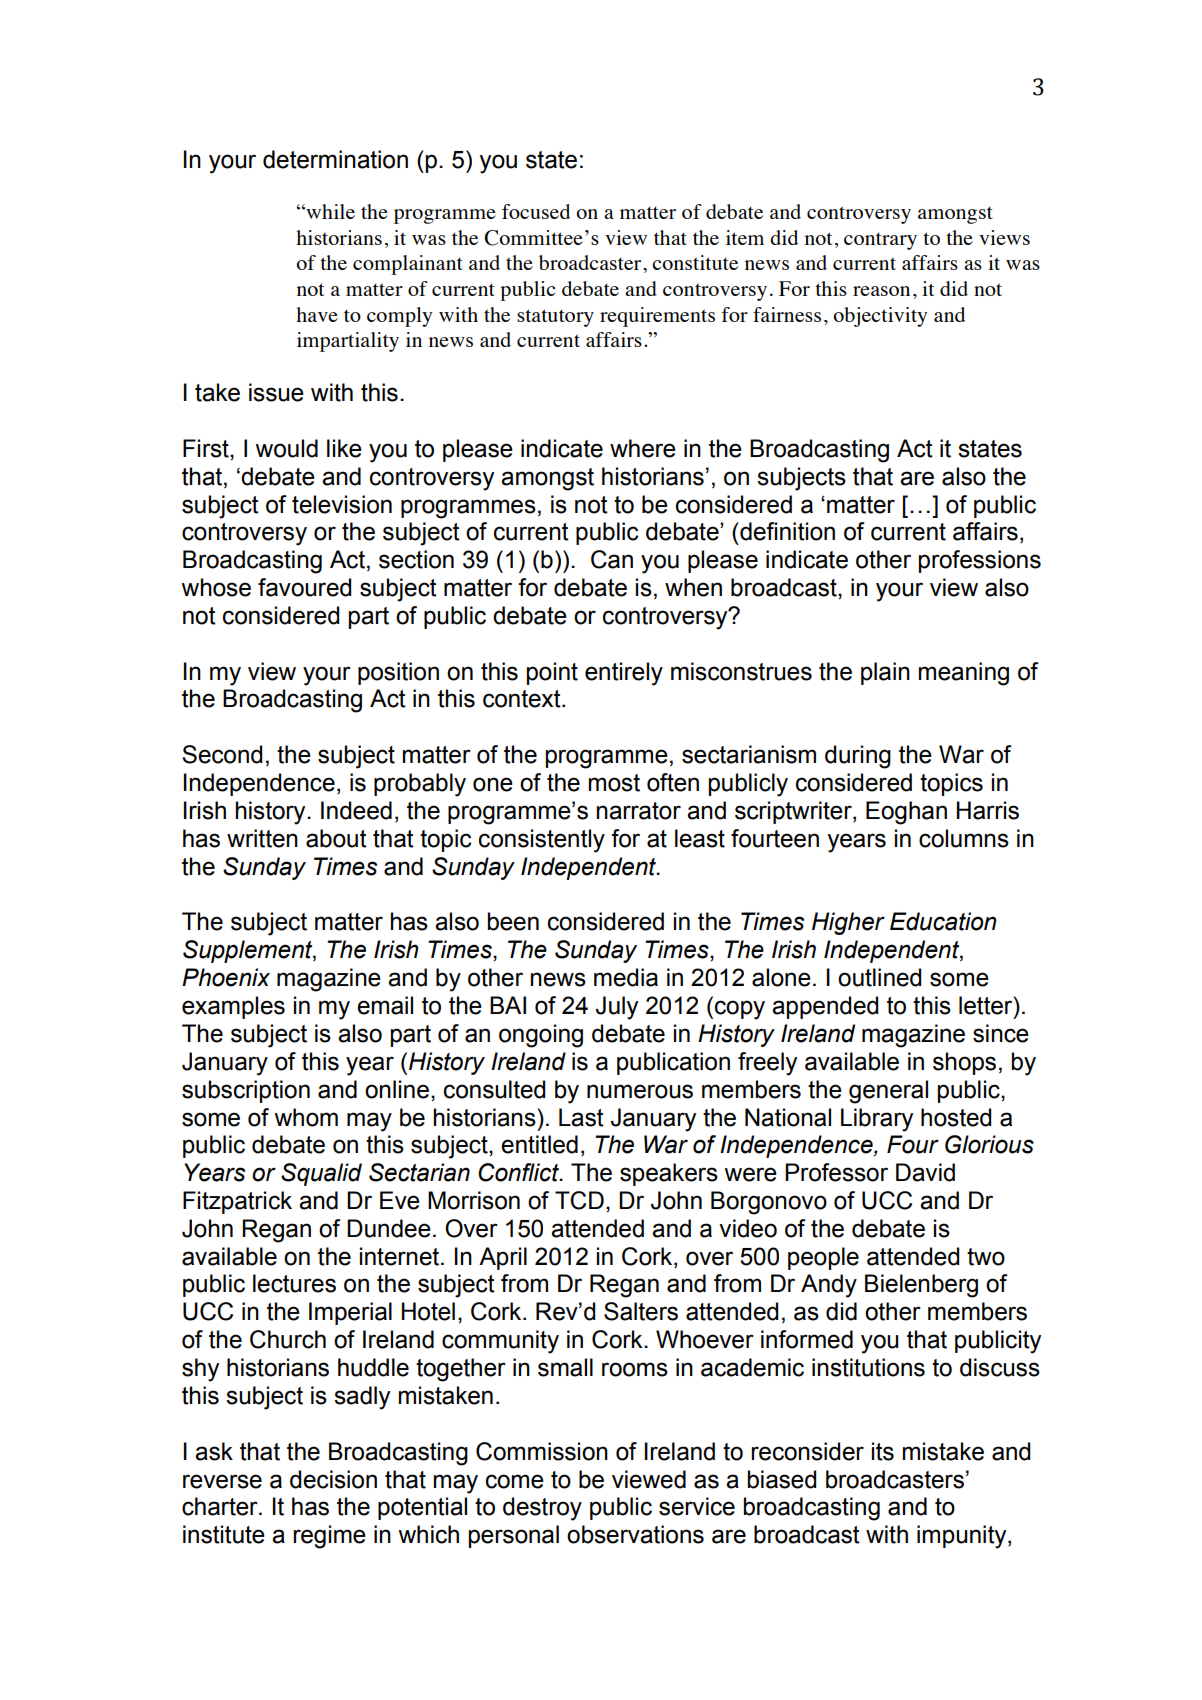 This image has height=1700, width=1202. Describe the element at coordinates (579, 1200) in the image. I see `TCD` at that location.
